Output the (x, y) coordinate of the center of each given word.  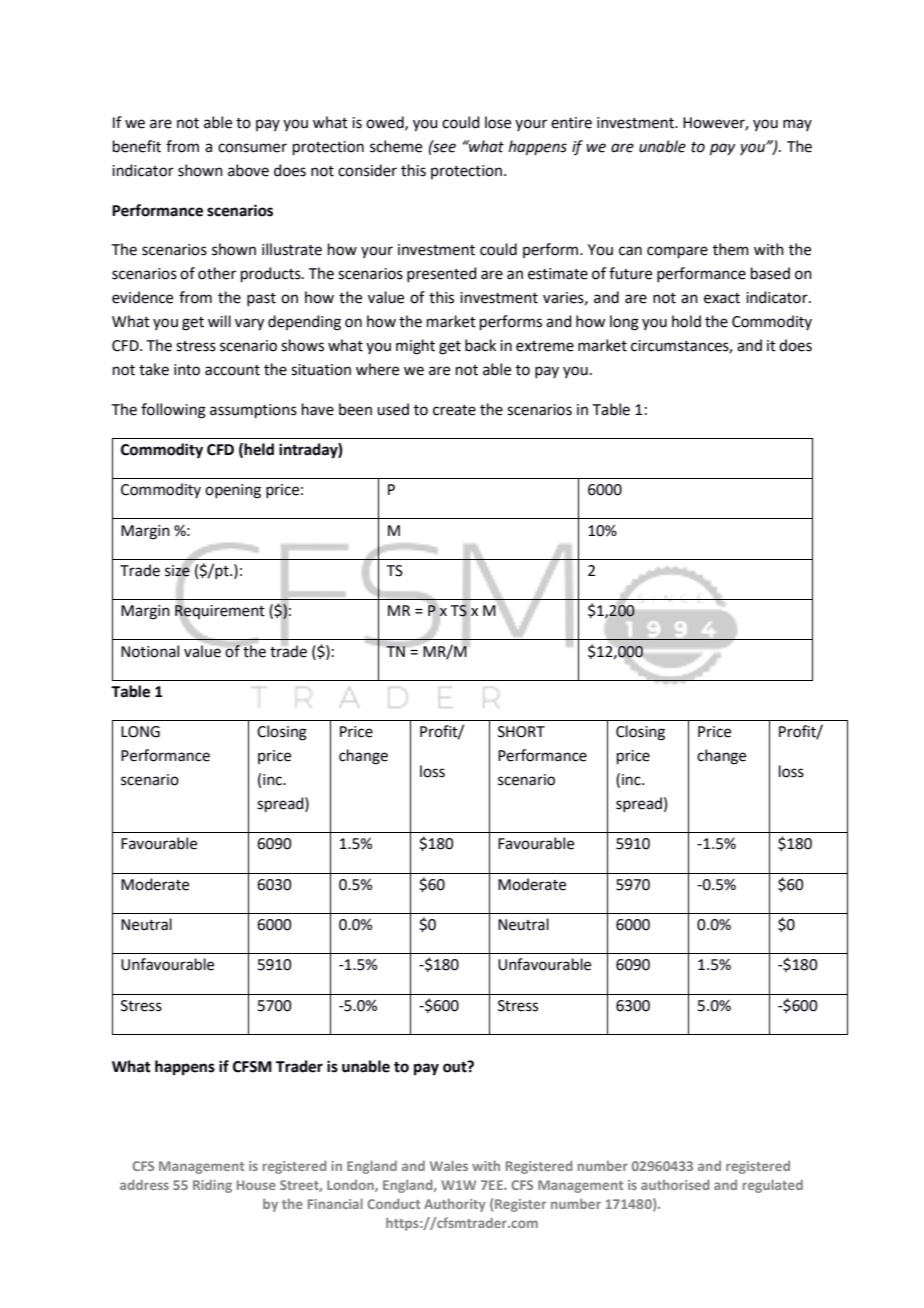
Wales (449, 1165)
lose (498, 122)
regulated (772, 1186)
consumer (252, 148)
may (797, 125)
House (256, 1185)
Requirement (220, 612)
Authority (455, 1205)
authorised (675, 1184)
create (454, 410)
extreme (545, 346)
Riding (212, 1186)
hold (686, 321)
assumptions (253, 411)
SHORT (521, 732)
